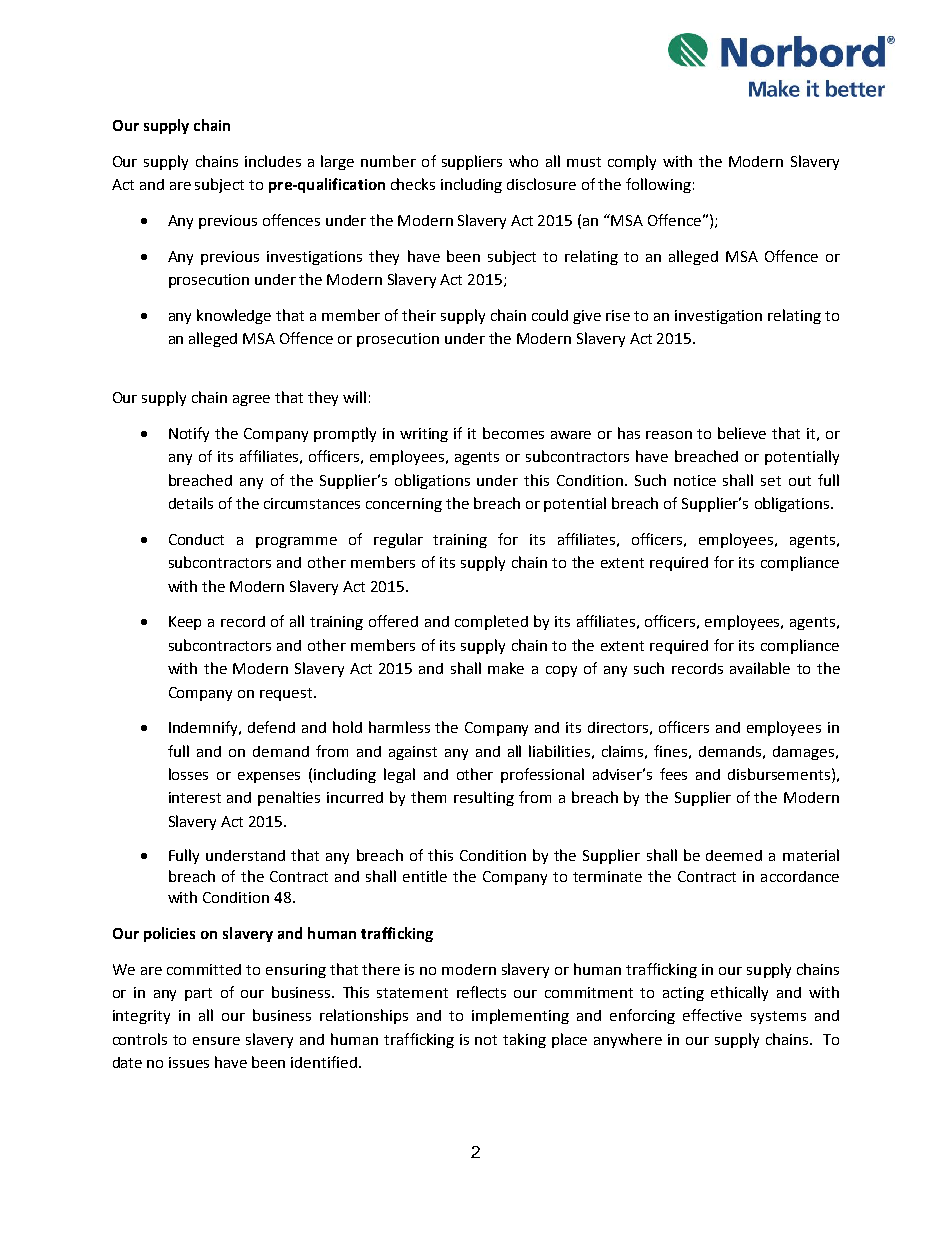 This screenshot has height=1233, width=952. I want to click on ensure, so click(216, 1041).
